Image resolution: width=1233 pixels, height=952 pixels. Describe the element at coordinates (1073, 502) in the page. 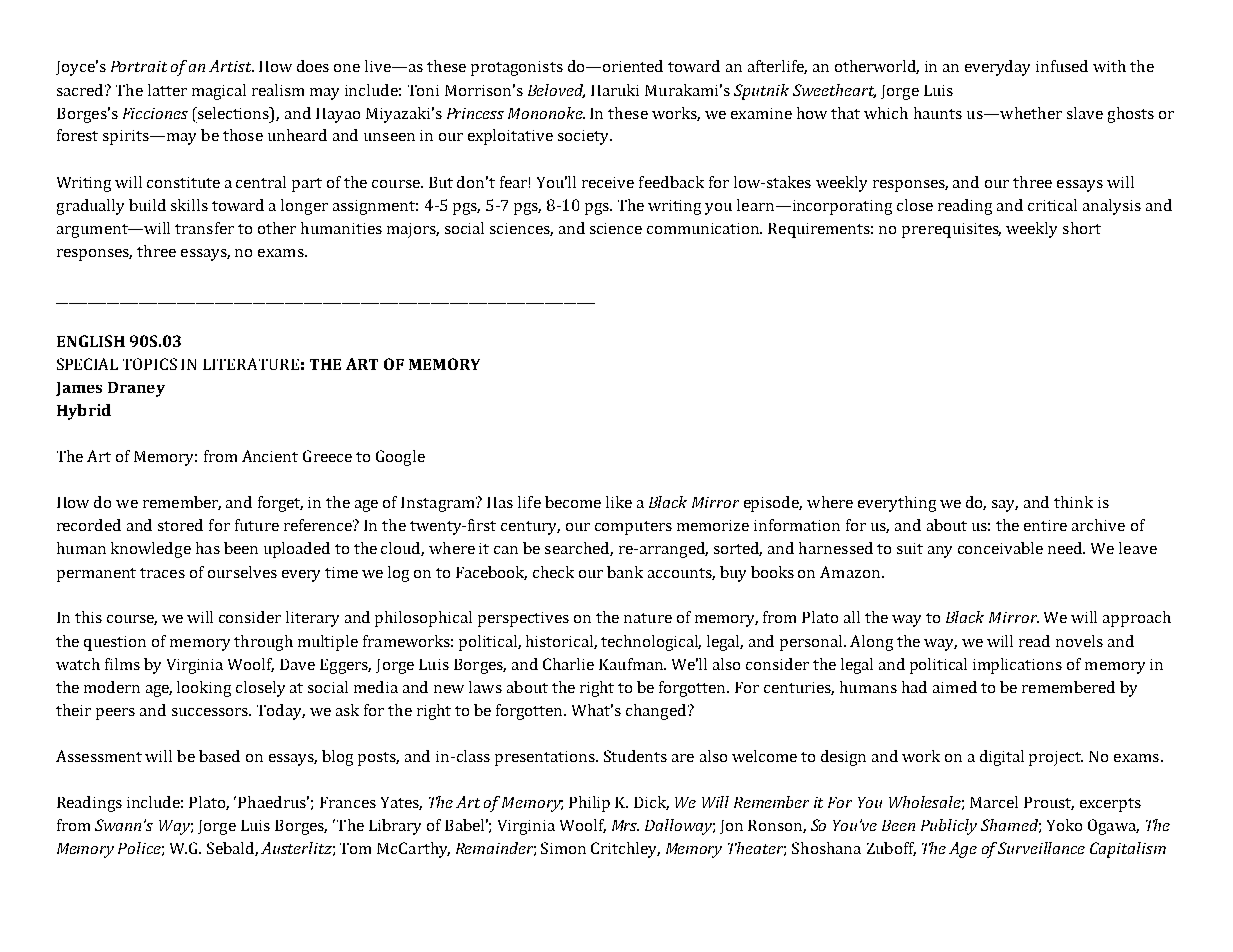

I see `think` at that location.
